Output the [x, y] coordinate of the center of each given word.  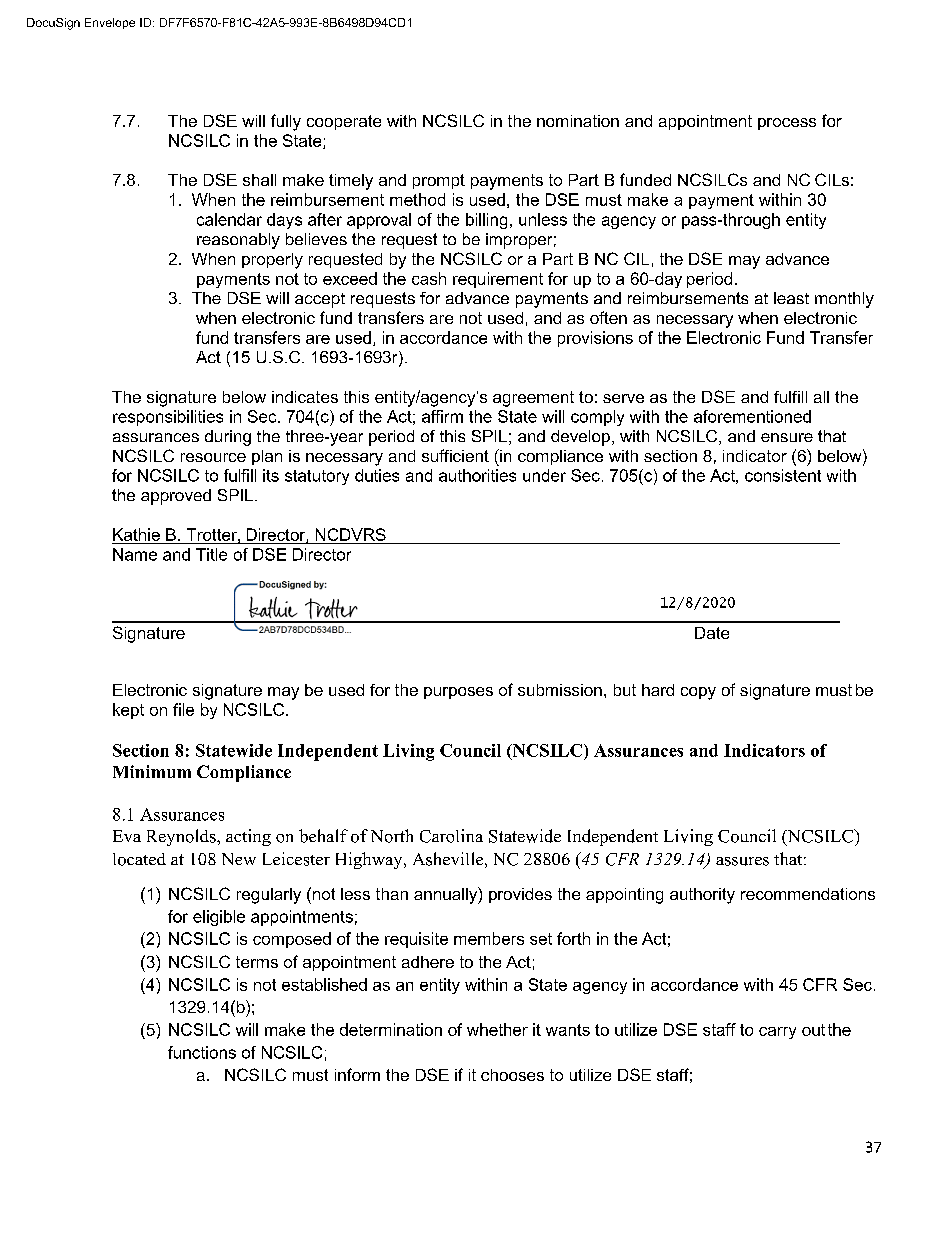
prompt [439, 181]
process [787, 124]
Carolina [451, 836]
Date [712, 633]
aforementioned [752, 416]
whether [497, 1029]
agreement [533, 399]
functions [202, 1052]
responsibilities [168, 418]
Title [211, 554]
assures [742, 861]
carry [777, 1033]
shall [259, 180]
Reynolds [182, 837]
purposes [458, 693]
